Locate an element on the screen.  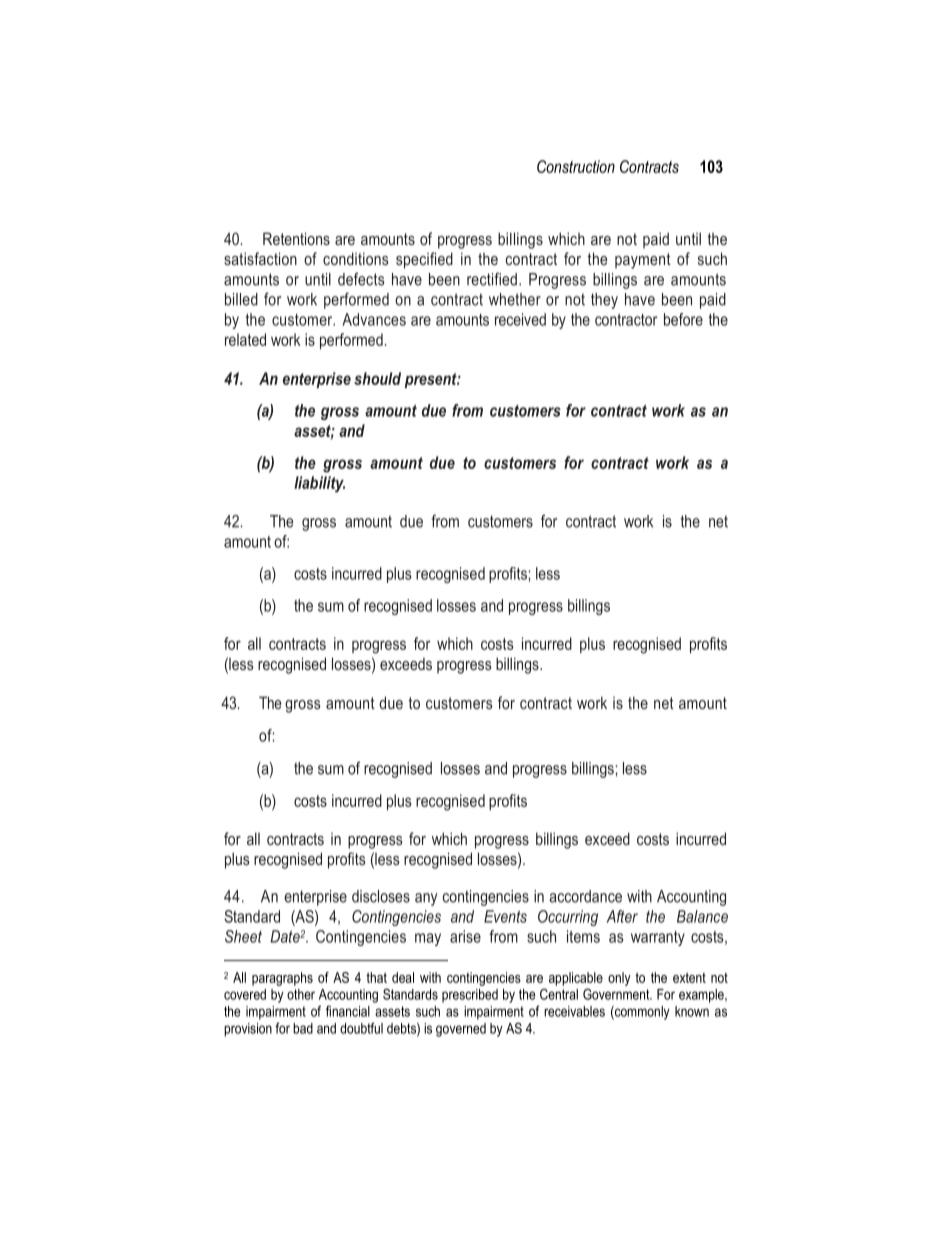
payment is located at coordinates (643, 261).
